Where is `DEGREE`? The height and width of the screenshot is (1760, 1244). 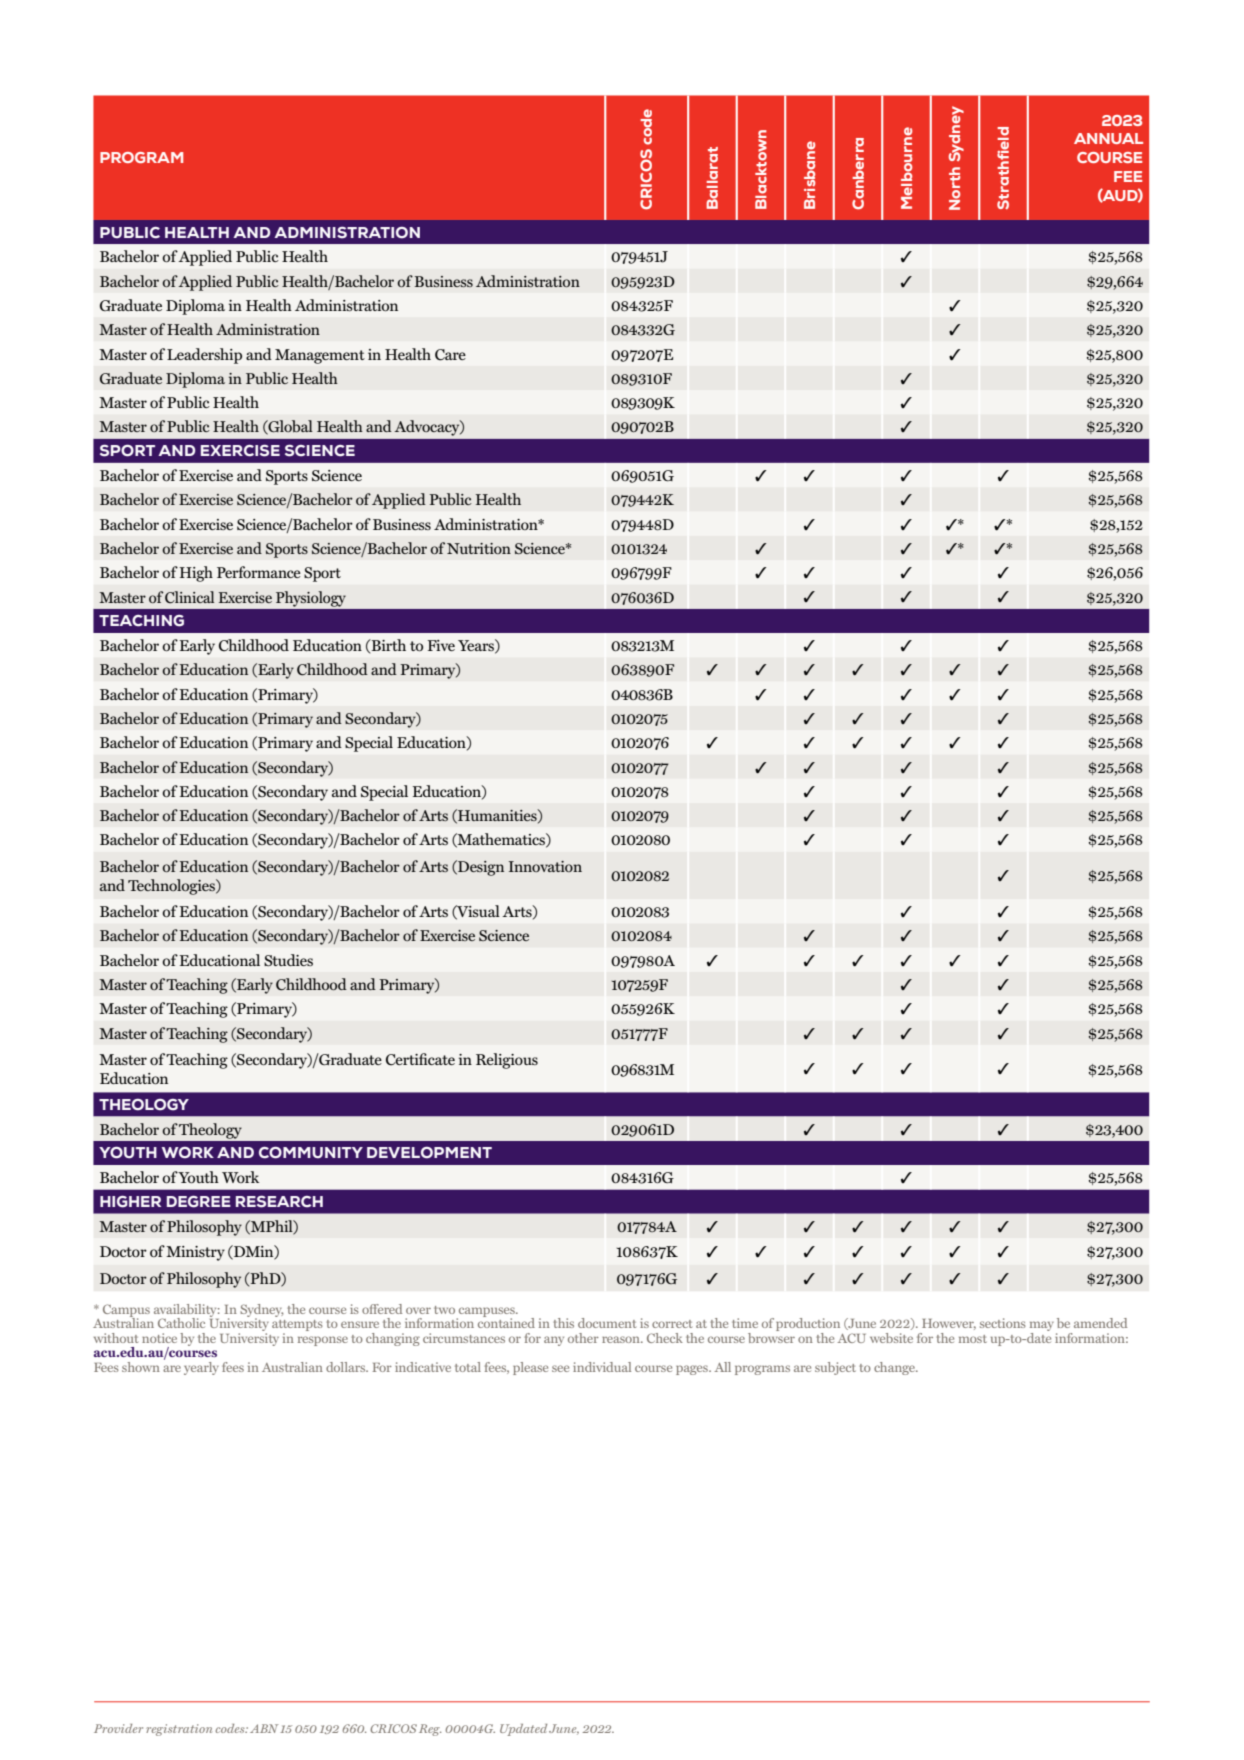 DEGREE is located at coordinates (199, 1202).
